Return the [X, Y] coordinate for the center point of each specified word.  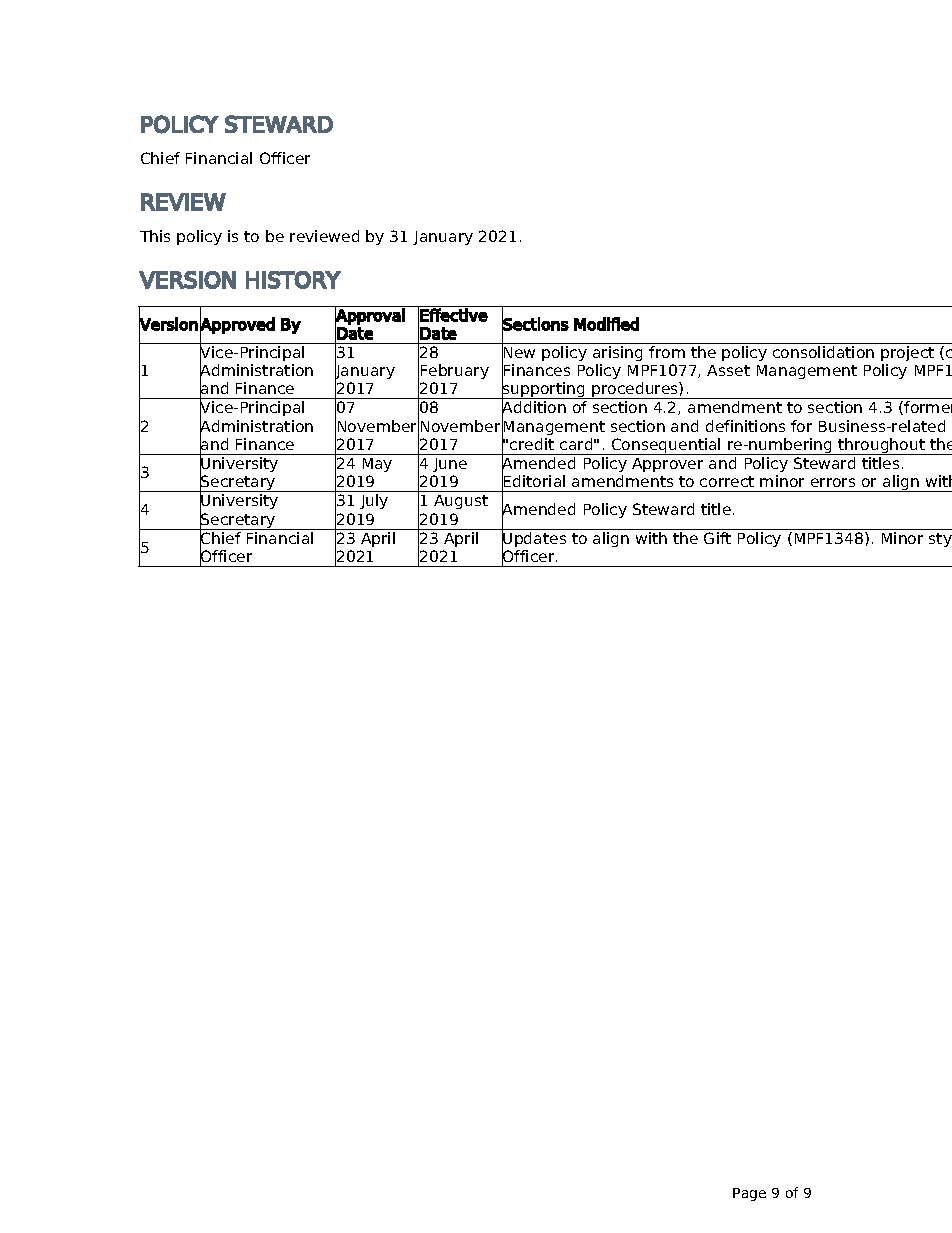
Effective [454, 315]
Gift [717, 538]
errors [833, 482]
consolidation [823, 352]
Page [749, 1194]
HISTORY [293, 280]
